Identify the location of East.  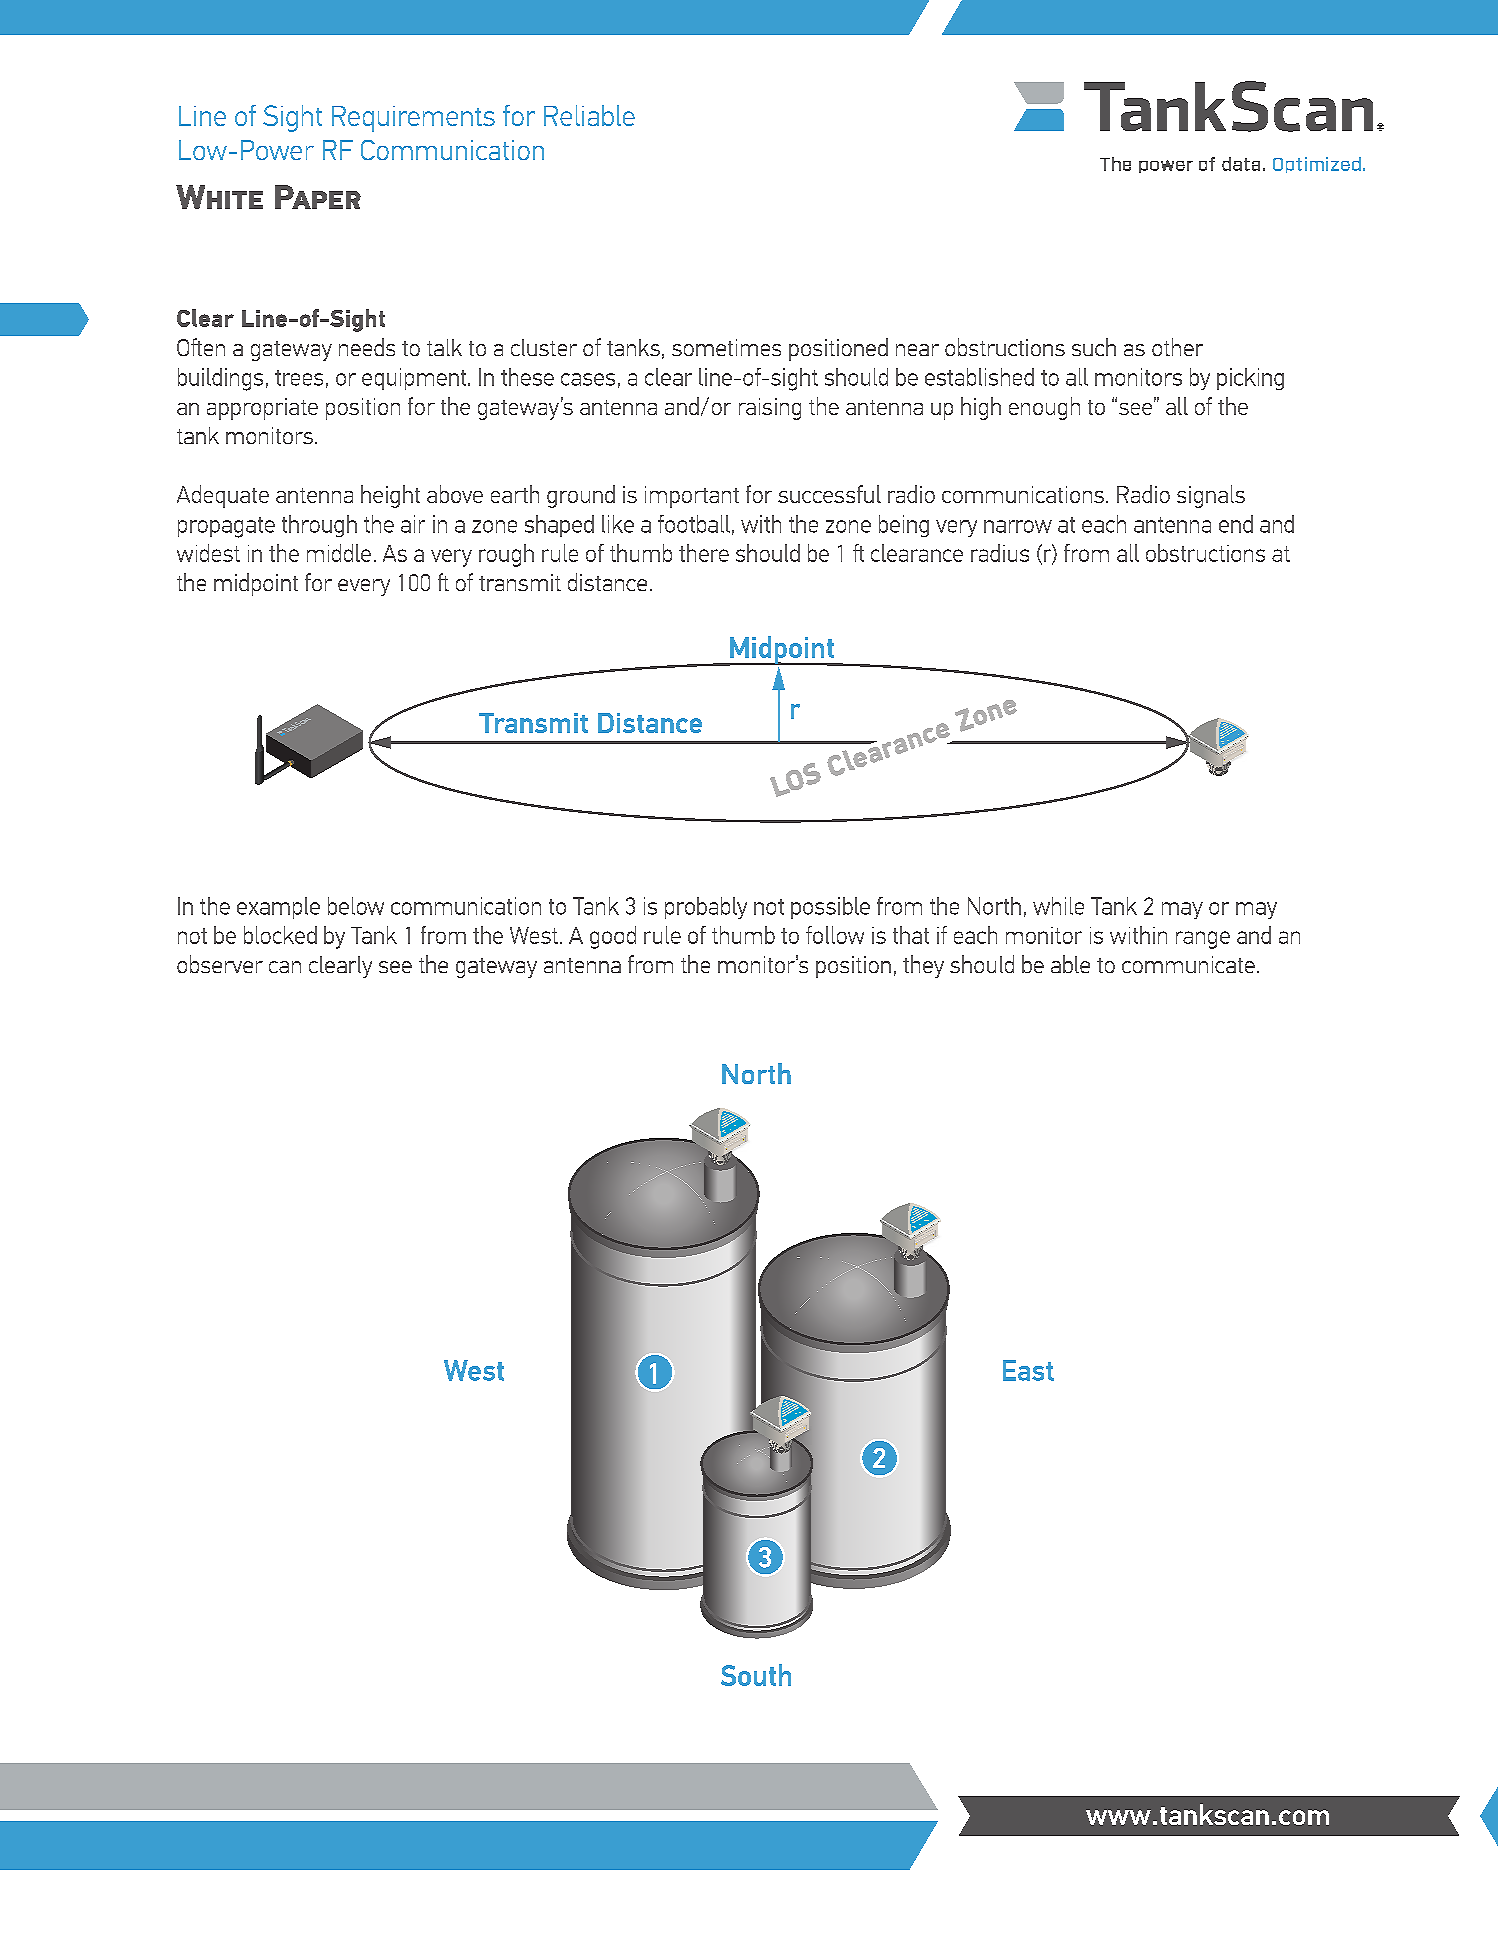
(1028, 1370).
